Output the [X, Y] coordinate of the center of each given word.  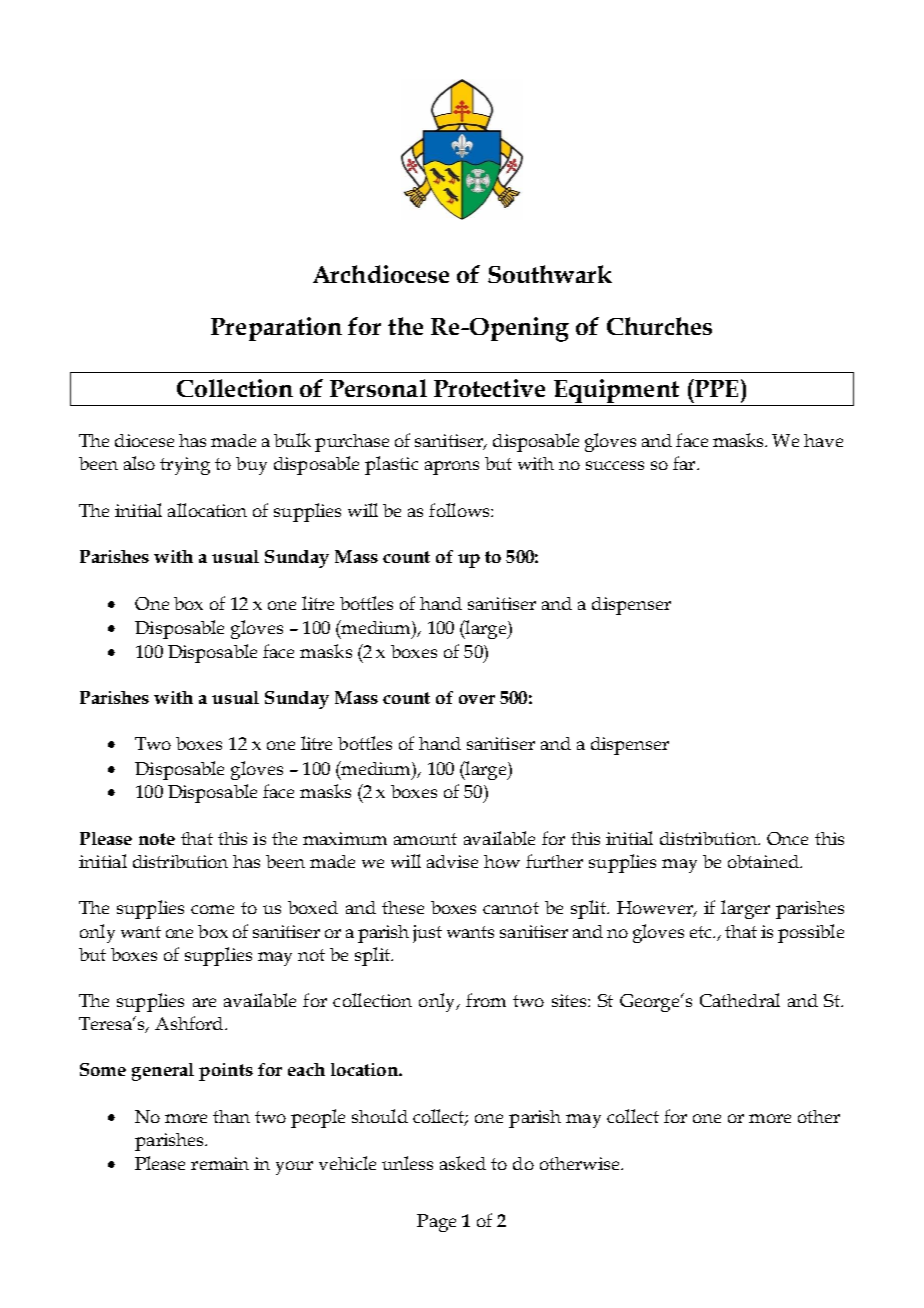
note [157, 839]
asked [463, 1163]
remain [220, 1163]
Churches [659, 326]
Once [787, 838]
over [477, 699]
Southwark [550, 274]
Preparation [276, 329]
